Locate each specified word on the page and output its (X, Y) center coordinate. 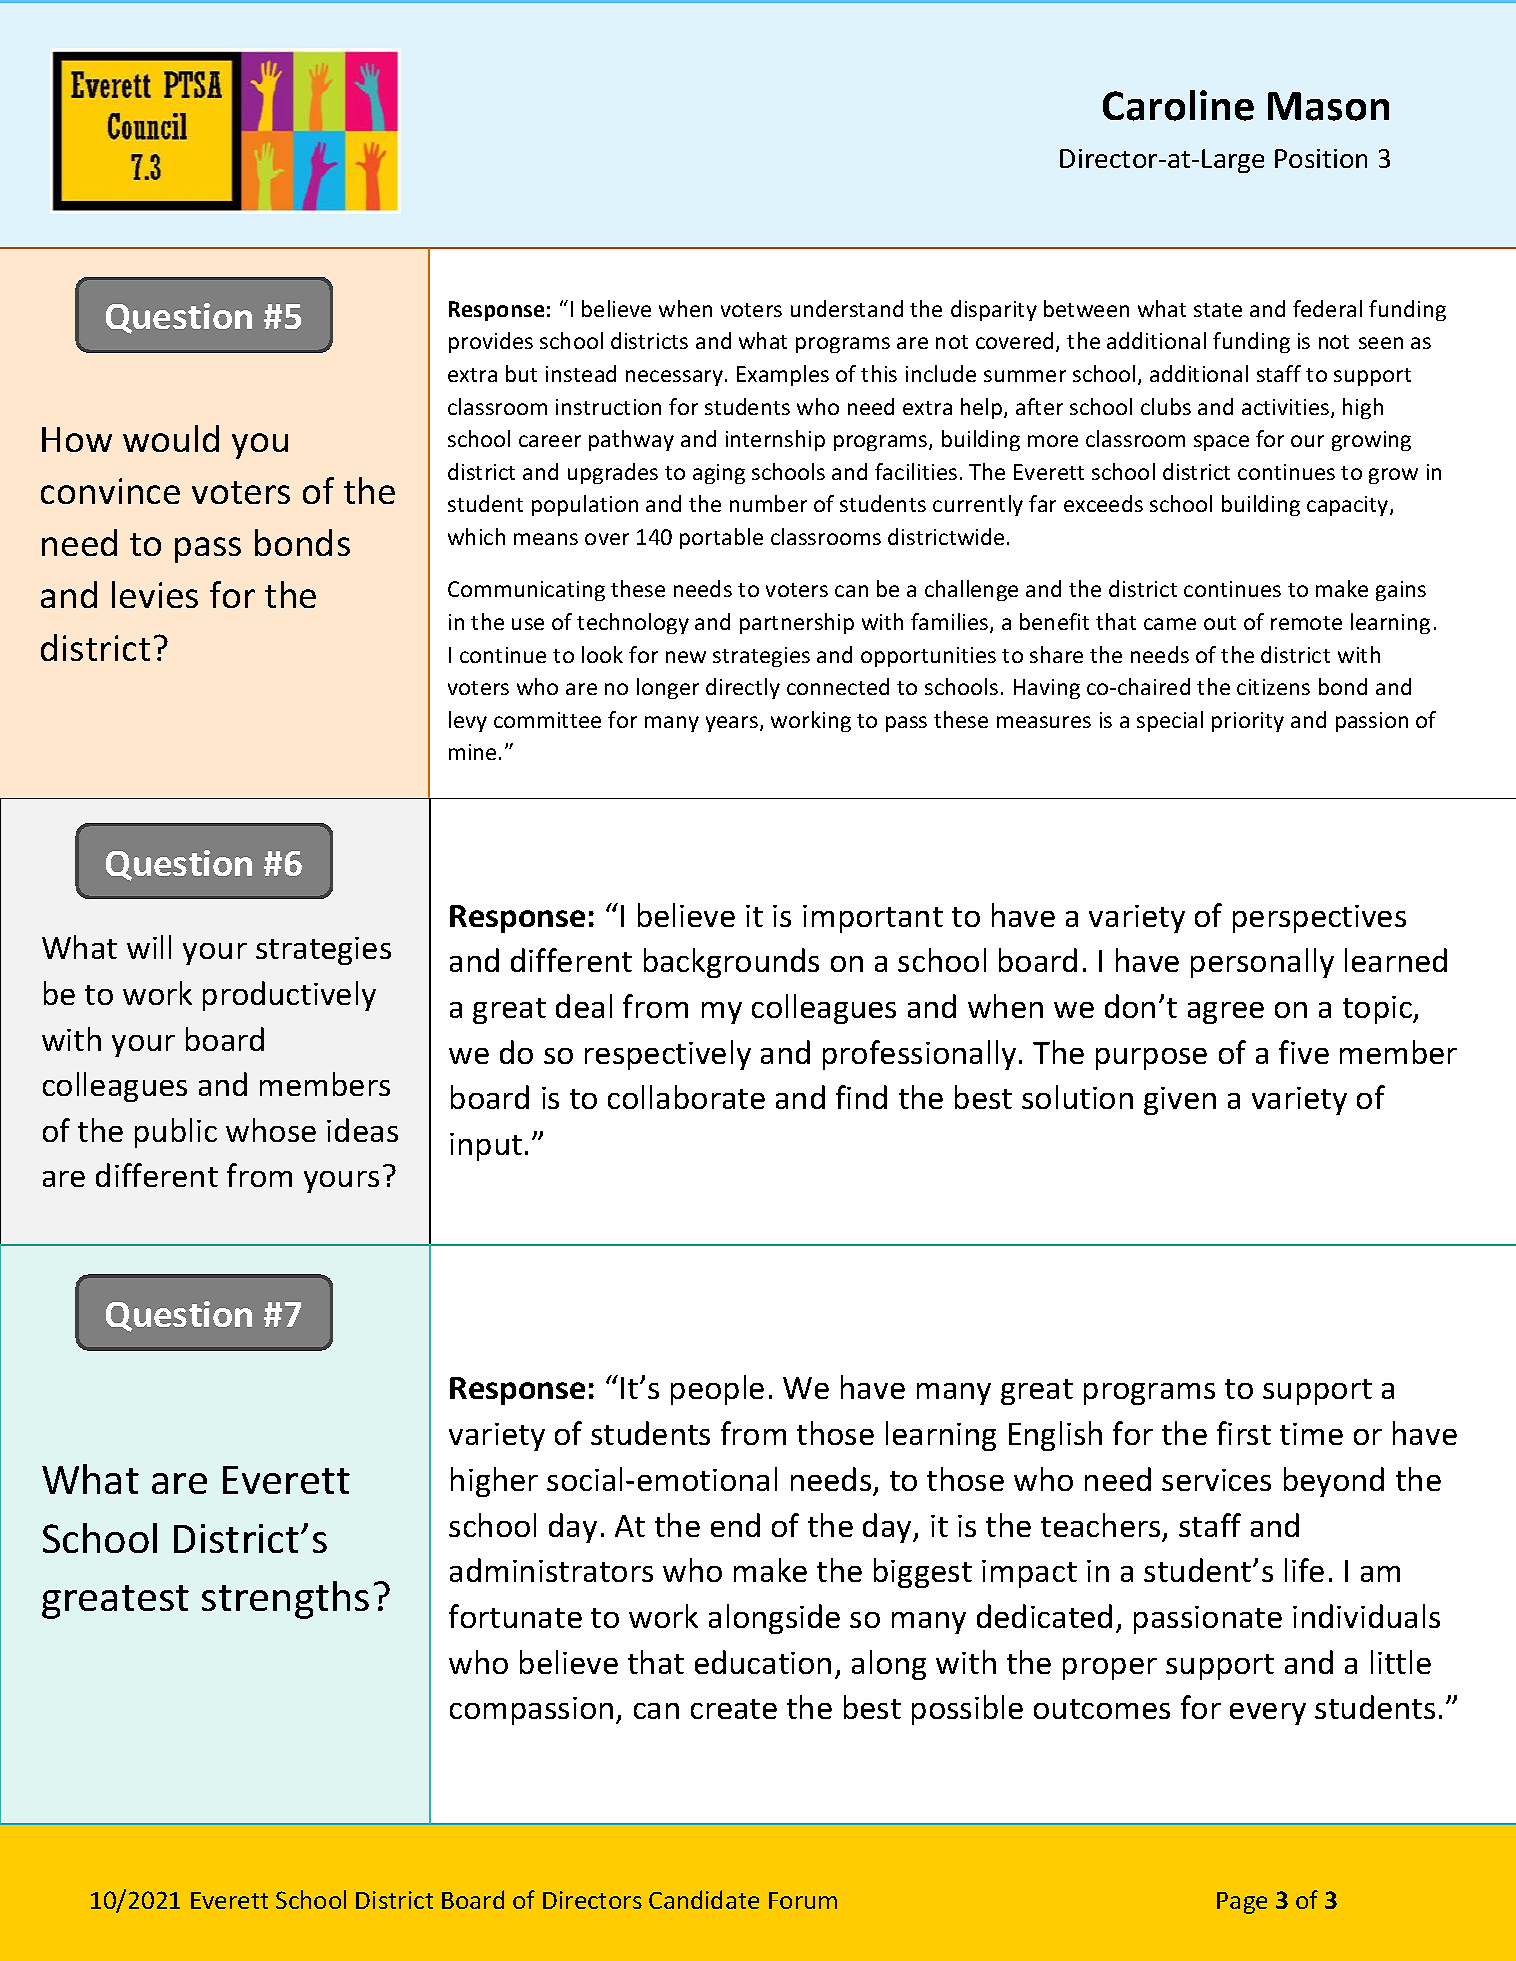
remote (1306, 623)
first (1244, 1433)
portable (721, 538)
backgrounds (731, 963)
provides (491, 342)
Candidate (704, 1899)
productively (289, 996)
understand (847, 308)
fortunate (515, 1616)
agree (1226, 1013)
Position (1321, 158)
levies (155, 594)
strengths (285, 1600)
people (717, 1390)
